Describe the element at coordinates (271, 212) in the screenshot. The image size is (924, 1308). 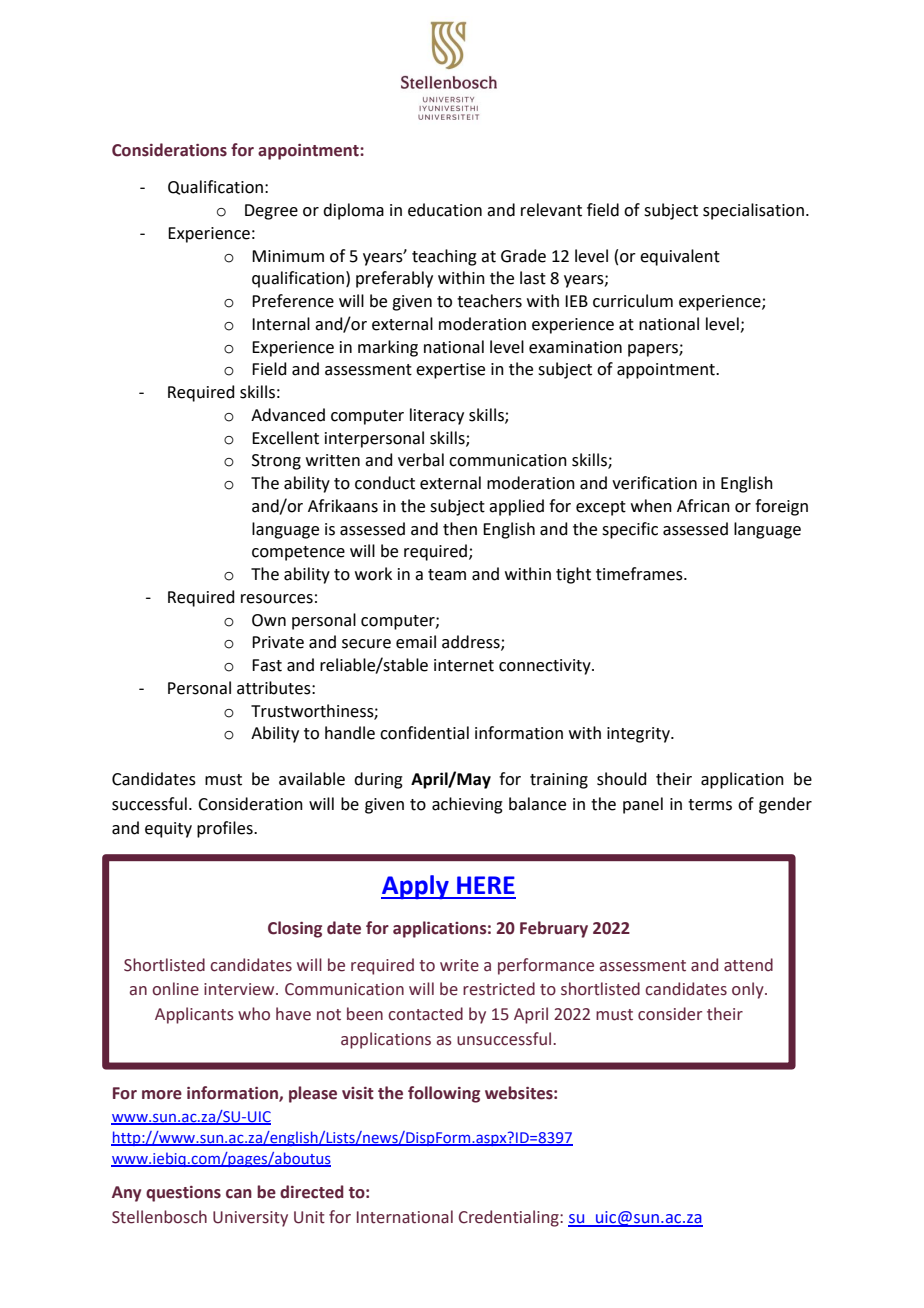
I see `Degree` at that location.
